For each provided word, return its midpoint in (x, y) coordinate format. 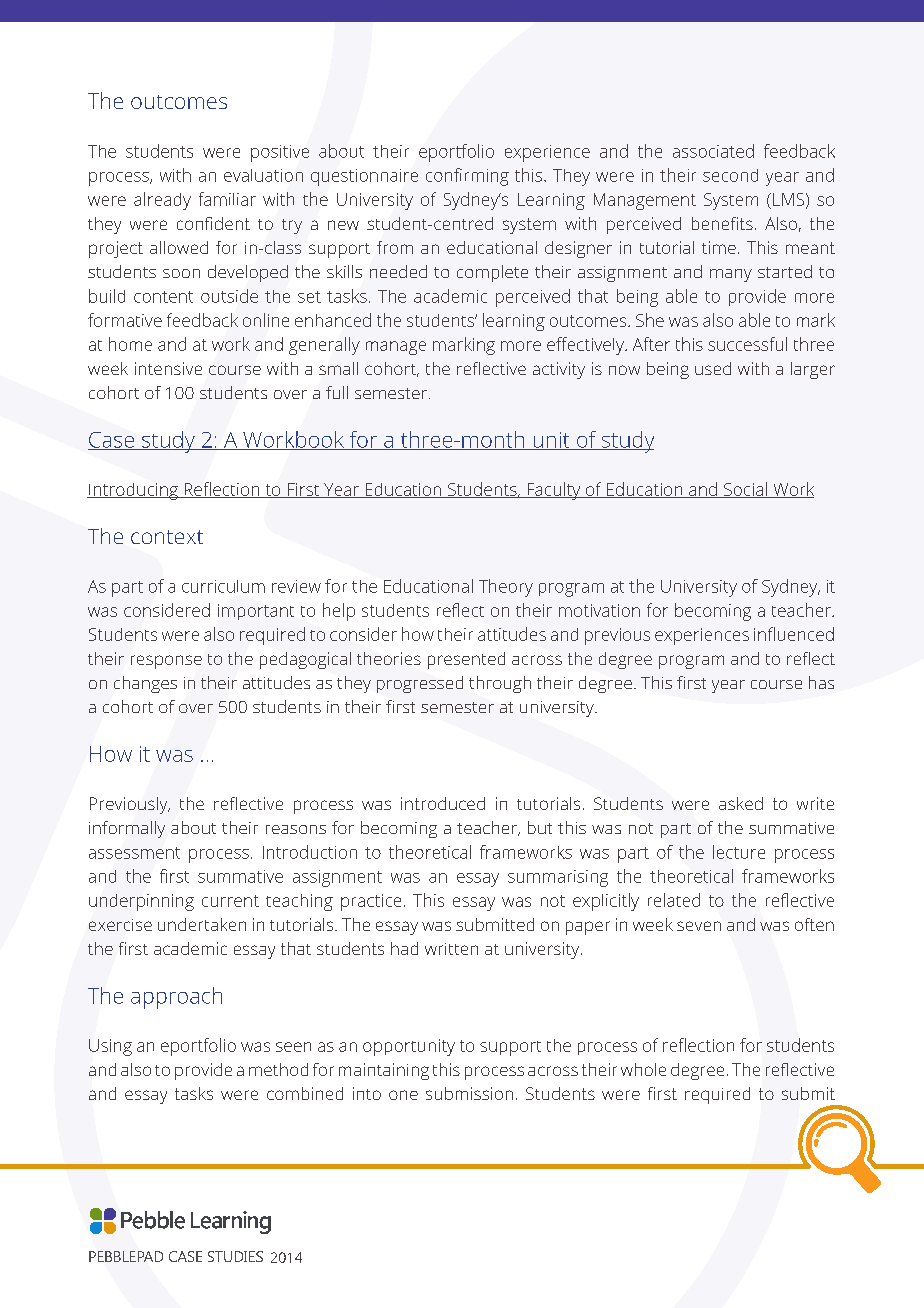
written (451, 949)
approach (176, 998)
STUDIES (235, 1256)
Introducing (133, 491)
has (821, 682)
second (730, 175)
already (162, 201)
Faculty (554, 491)
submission (469, 1093)
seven (699, 926)
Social (745, 490)
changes (145, 684)
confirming (467, 177)
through (500, 684)
